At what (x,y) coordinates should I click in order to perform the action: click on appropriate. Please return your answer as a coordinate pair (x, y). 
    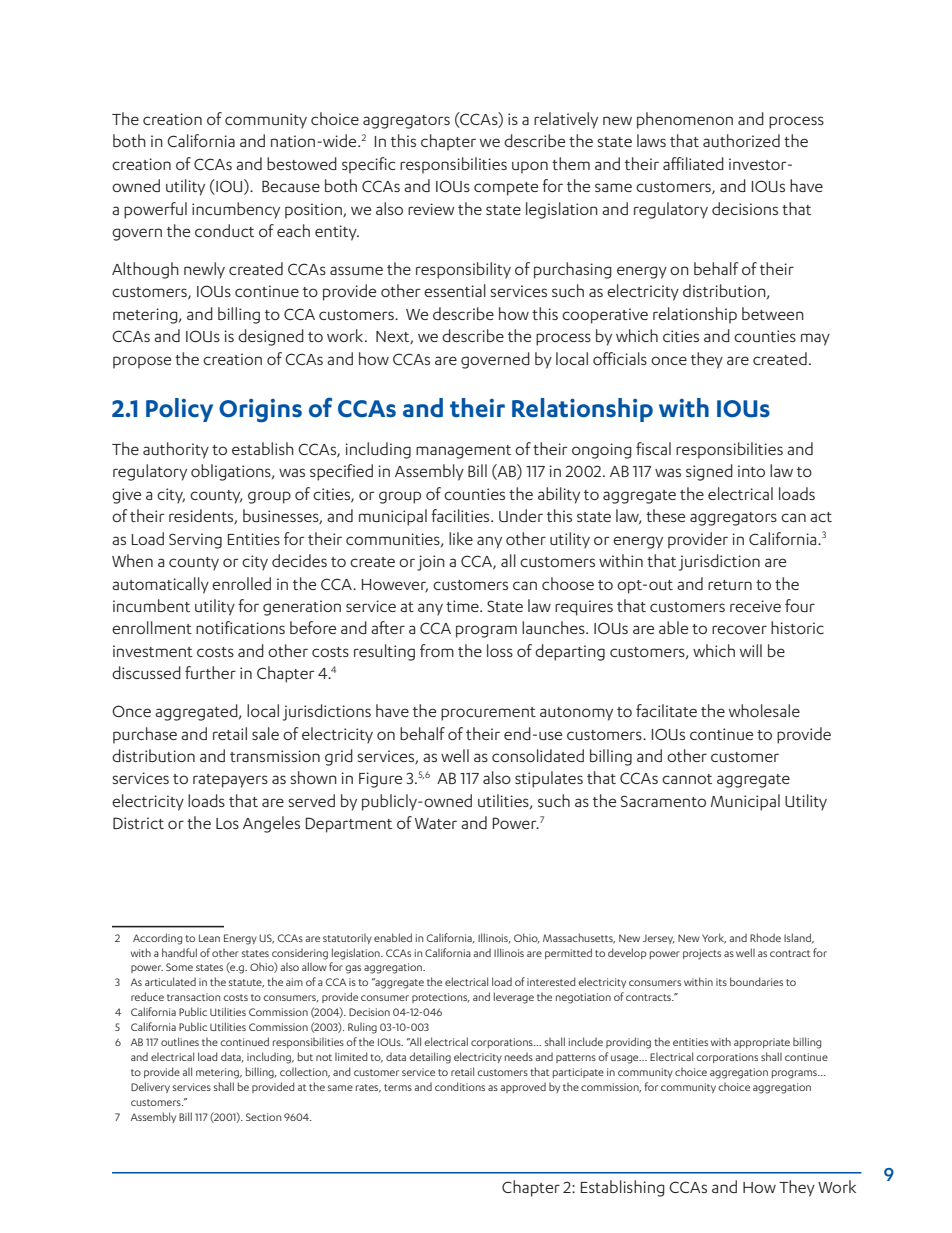
    Looking at the image, I should click on (762, 1043).
